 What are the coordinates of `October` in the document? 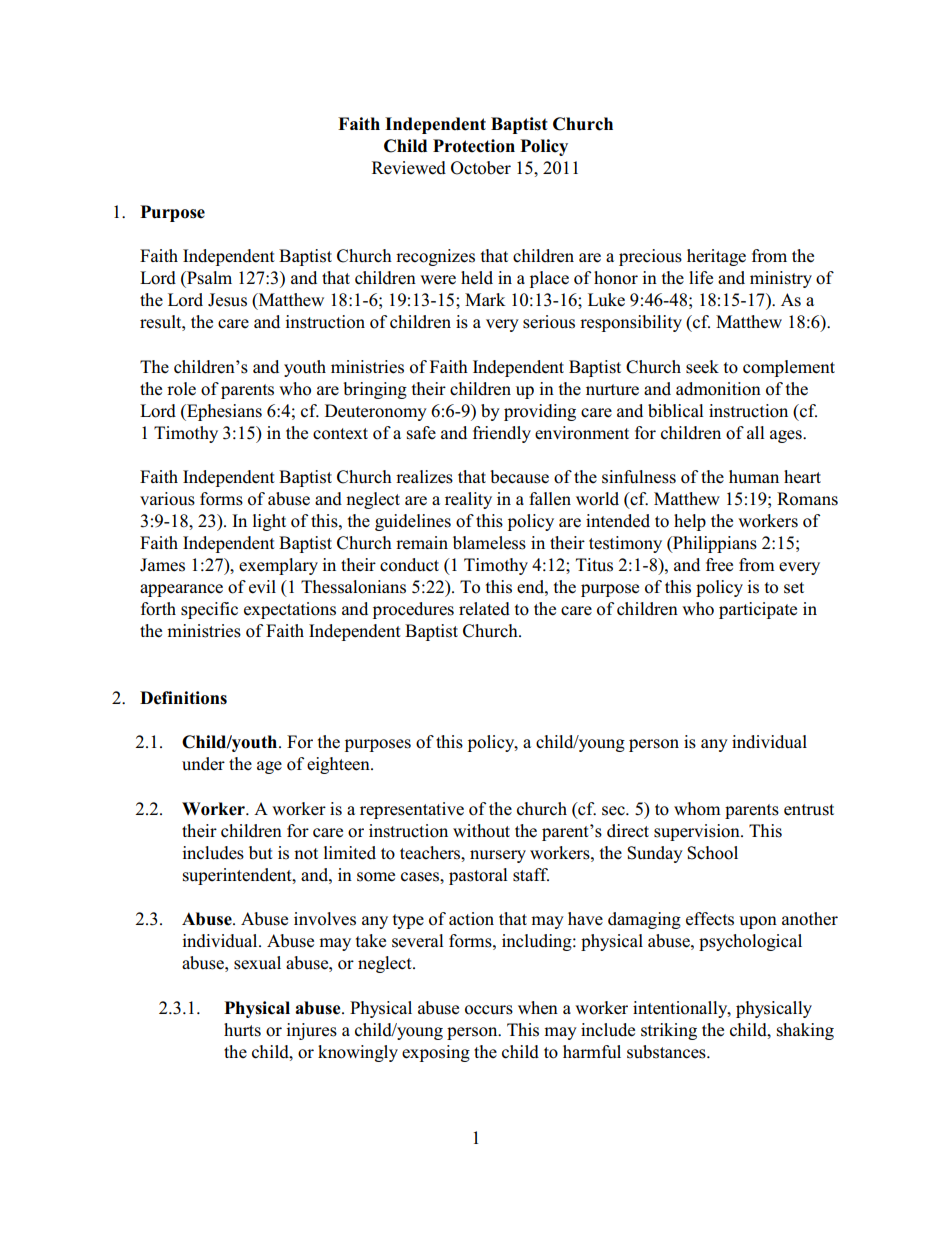 It's located at (481, 168).
